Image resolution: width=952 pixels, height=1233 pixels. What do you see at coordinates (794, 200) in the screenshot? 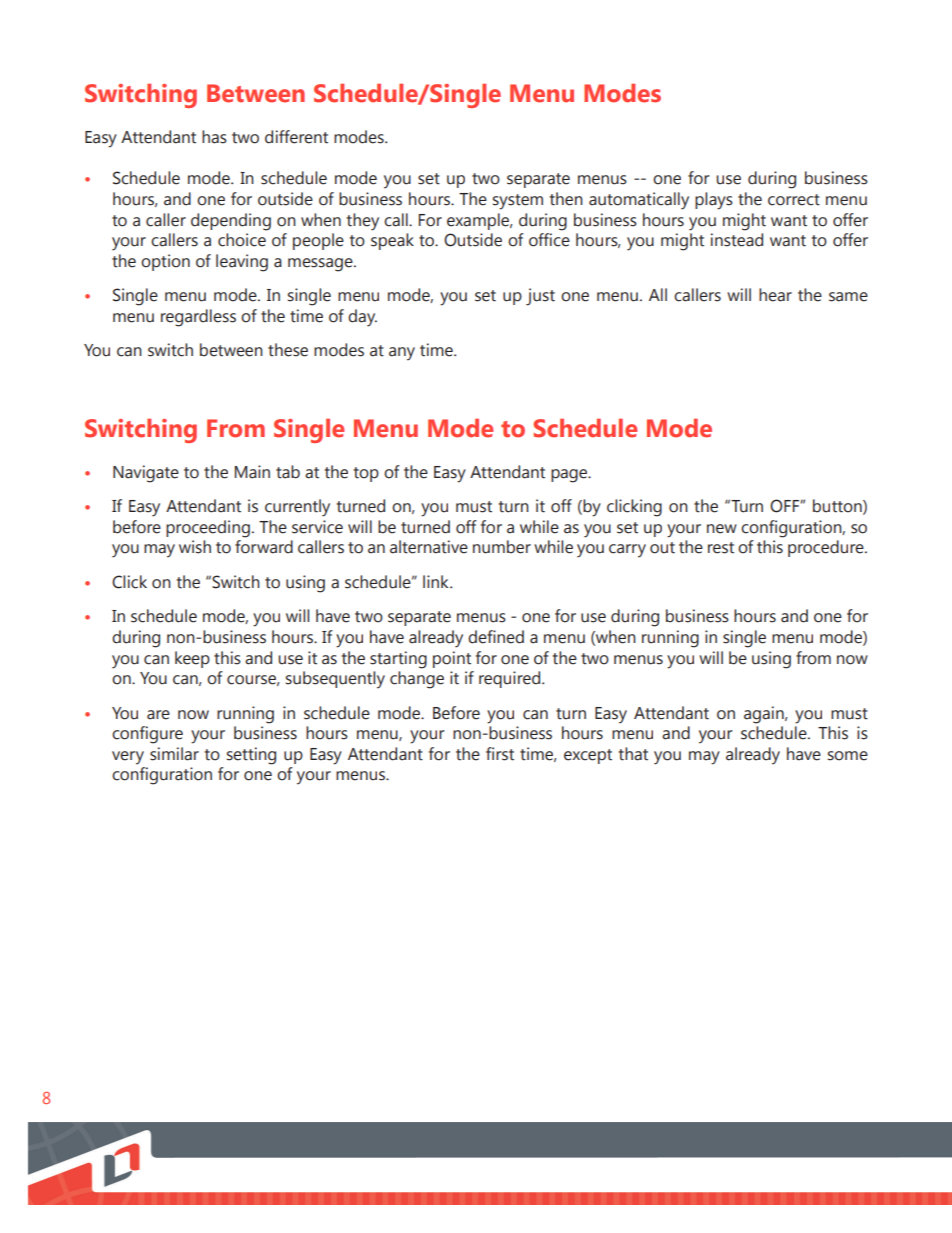
I see `correct` at bounding box center [794, 200].
